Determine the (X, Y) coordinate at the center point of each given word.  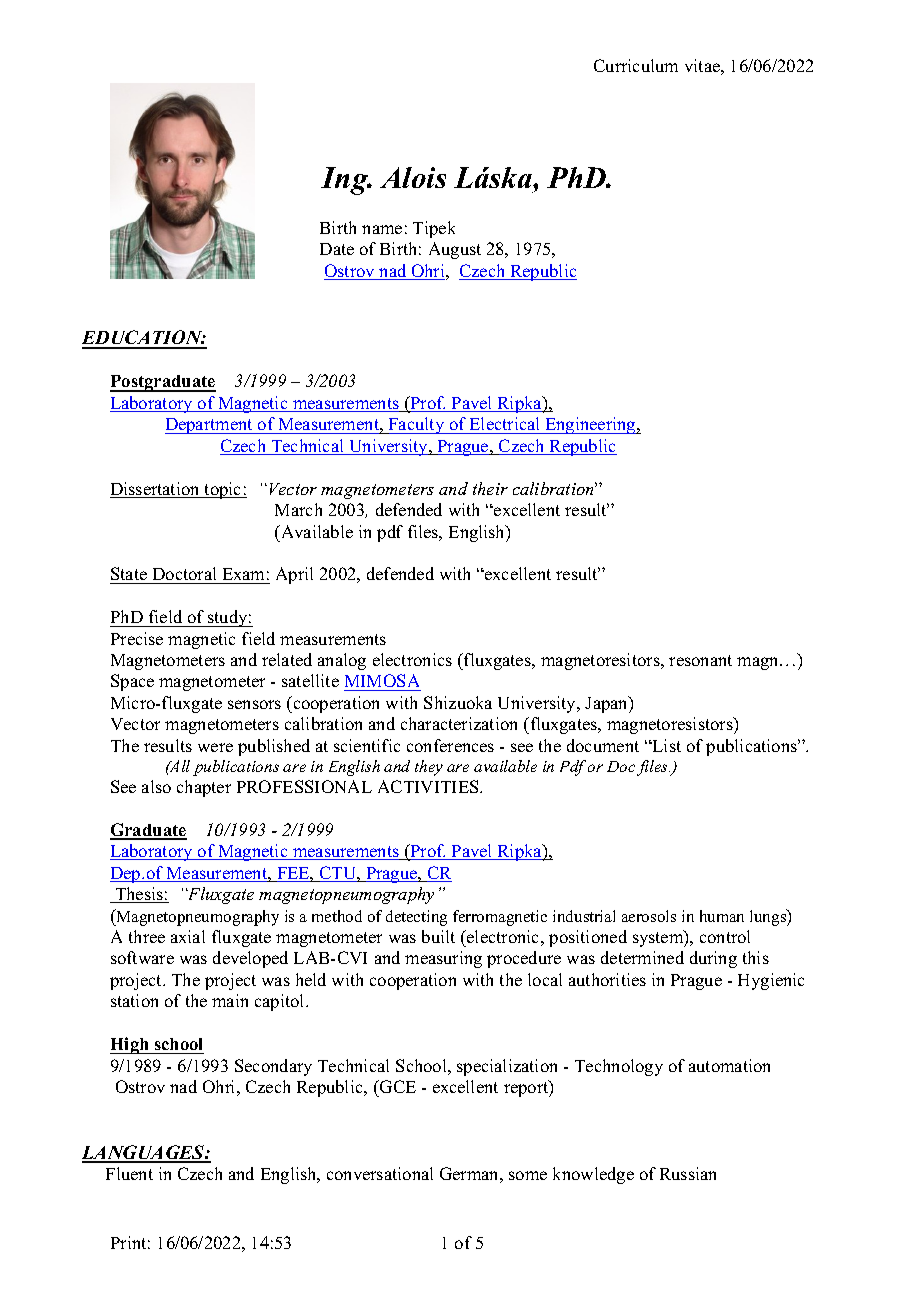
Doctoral (185, 575)
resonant (700, 660)
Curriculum (636, 65)
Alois (413, 177)
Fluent (129, 1173)
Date (337, 249)
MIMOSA (382, 682)
